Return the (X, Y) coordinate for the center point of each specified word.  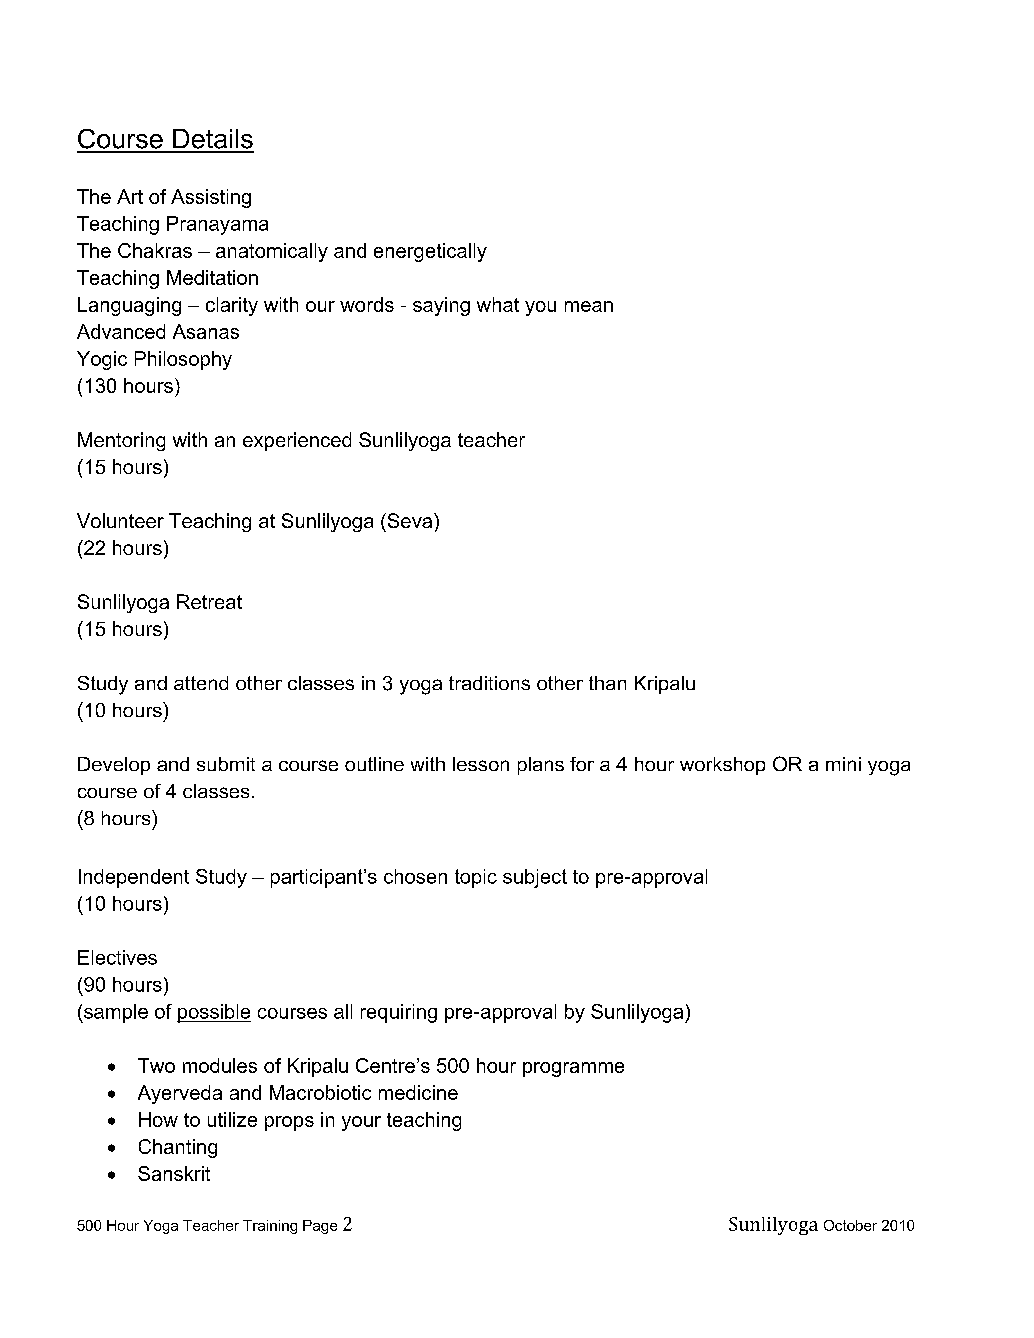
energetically (430, 252)
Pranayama (217, 225)
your (361, 1123)
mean (589, 306)
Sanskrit (174, 1173)
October (850, 1225)
